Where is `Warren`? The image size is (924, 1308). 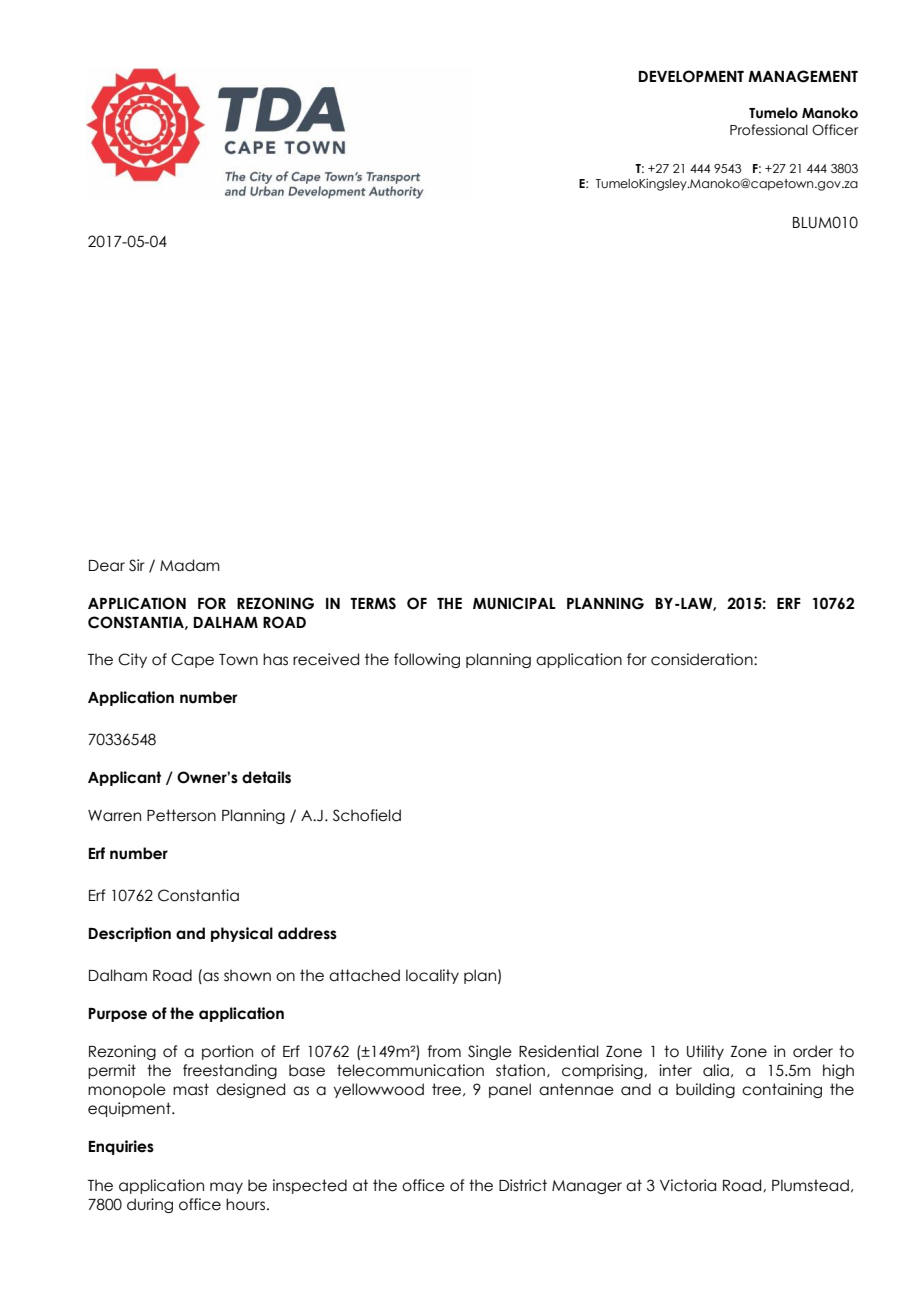
Warren is located at coordinates (114, 816).
